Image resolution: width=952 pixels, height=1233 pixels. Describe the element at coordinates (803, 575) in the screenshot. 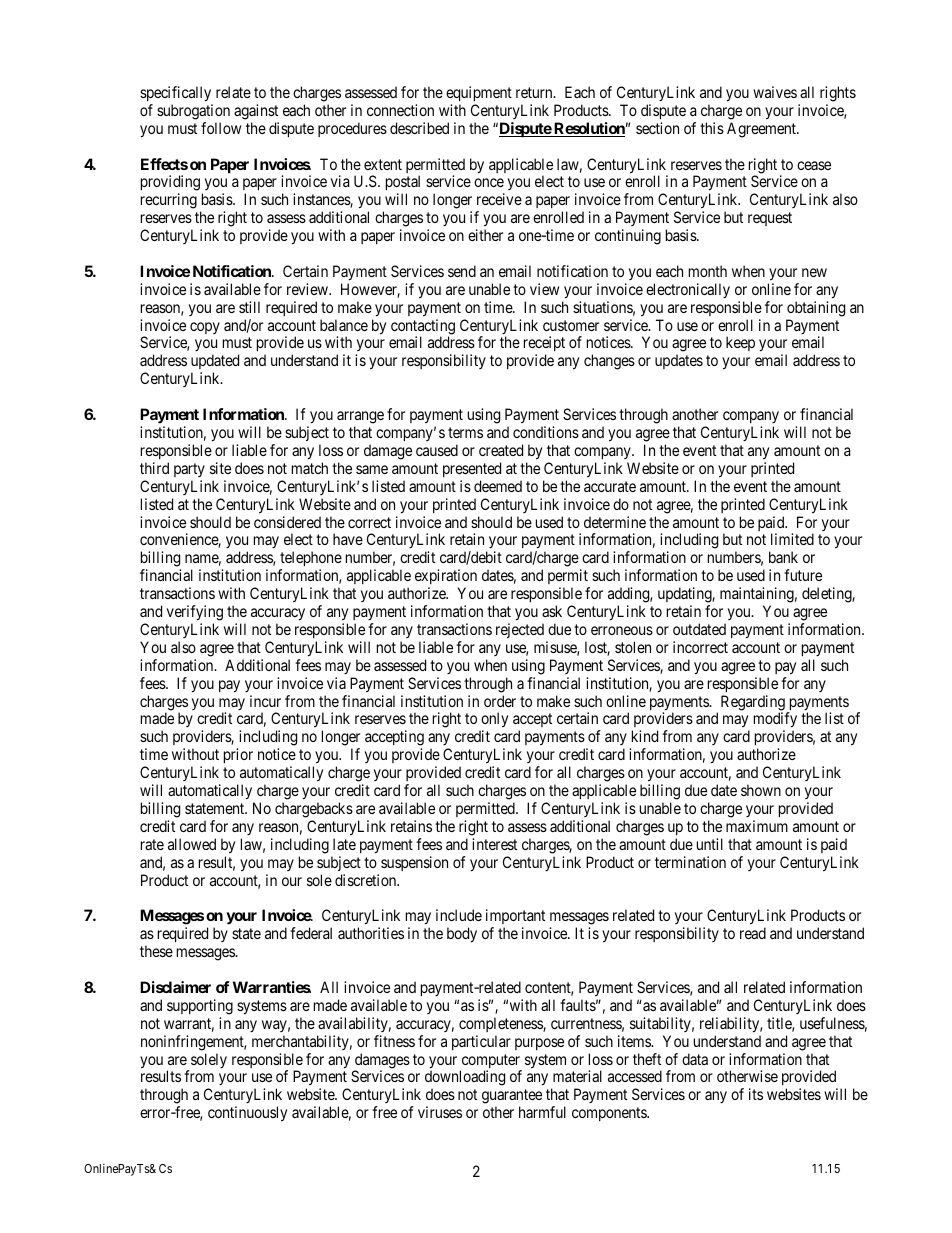

I see `future` at that location.
